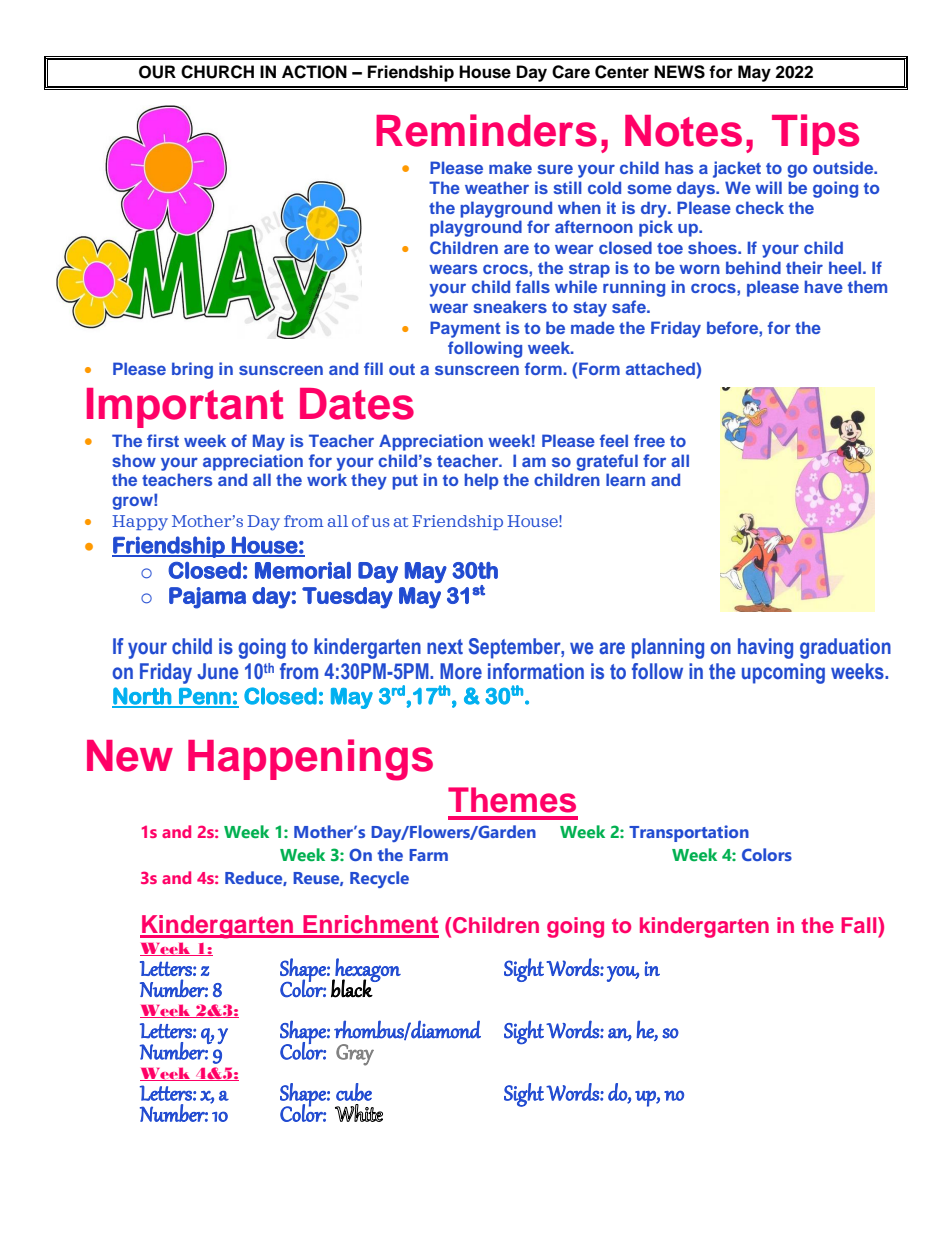  I want to click on Memorial, so click(303, 570).
